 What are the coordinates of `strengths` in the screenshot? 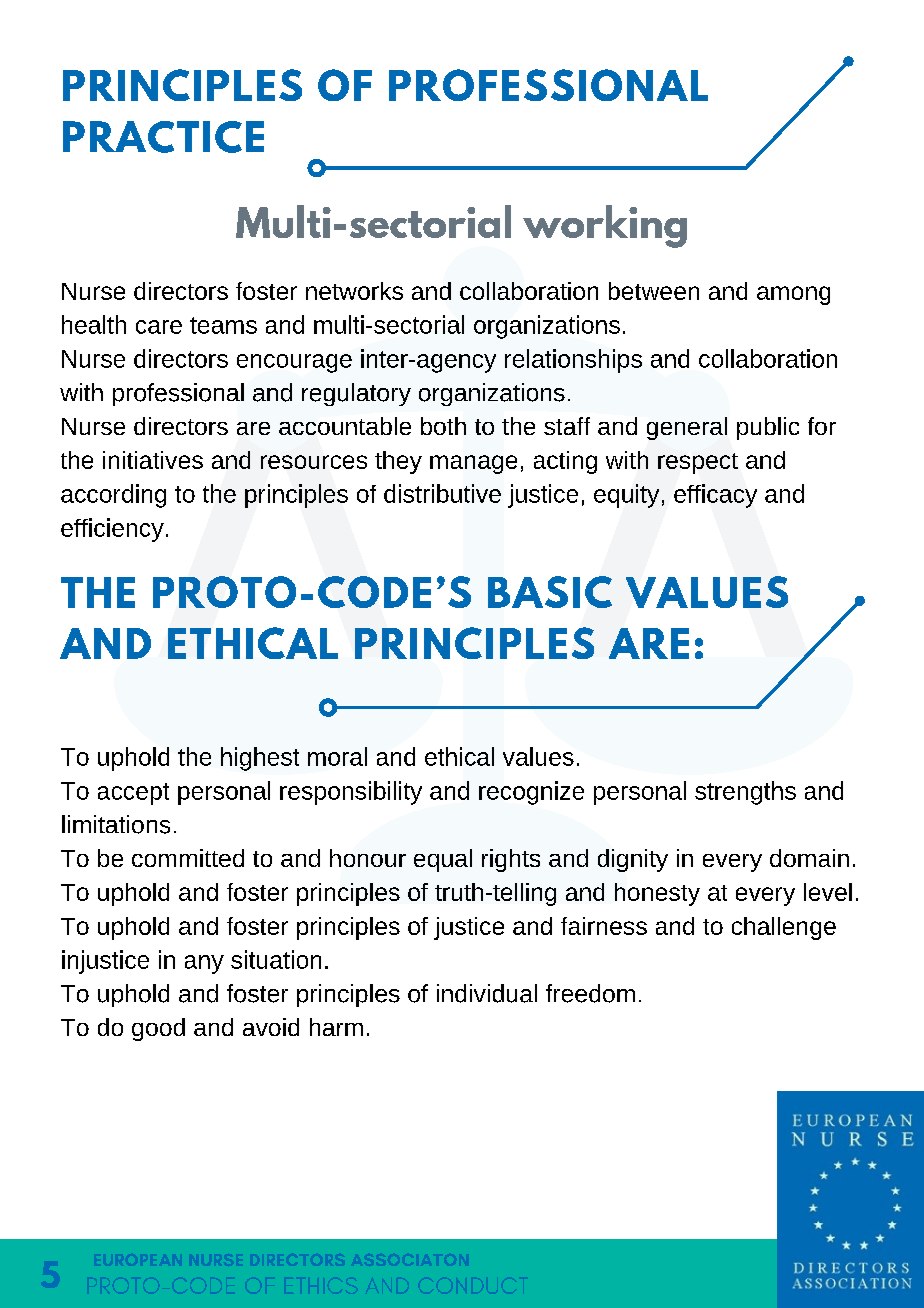 It's located at (745, 793).
